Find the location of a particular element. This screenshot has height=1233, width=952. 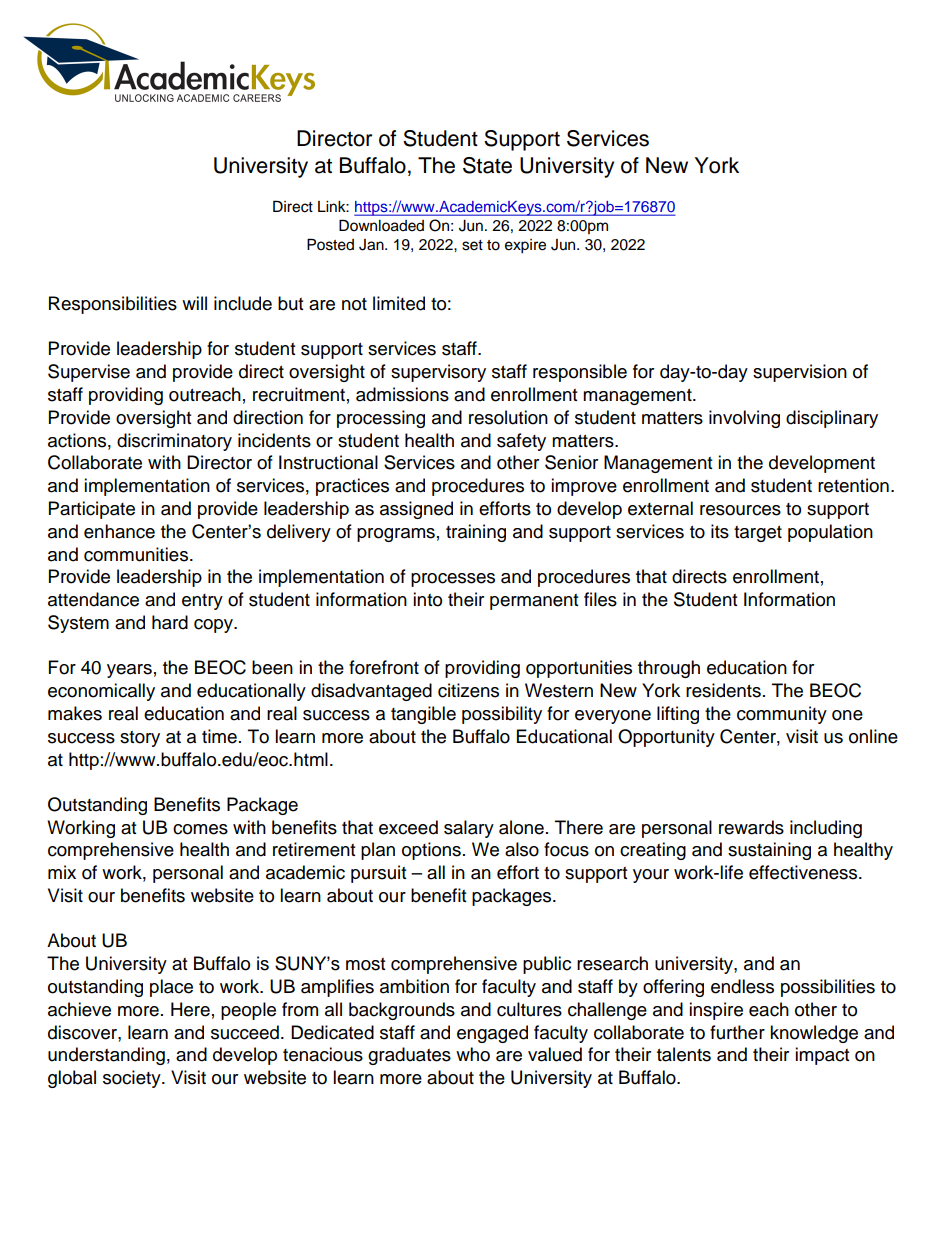

discriminatory is located at coordinates (174, 442).
